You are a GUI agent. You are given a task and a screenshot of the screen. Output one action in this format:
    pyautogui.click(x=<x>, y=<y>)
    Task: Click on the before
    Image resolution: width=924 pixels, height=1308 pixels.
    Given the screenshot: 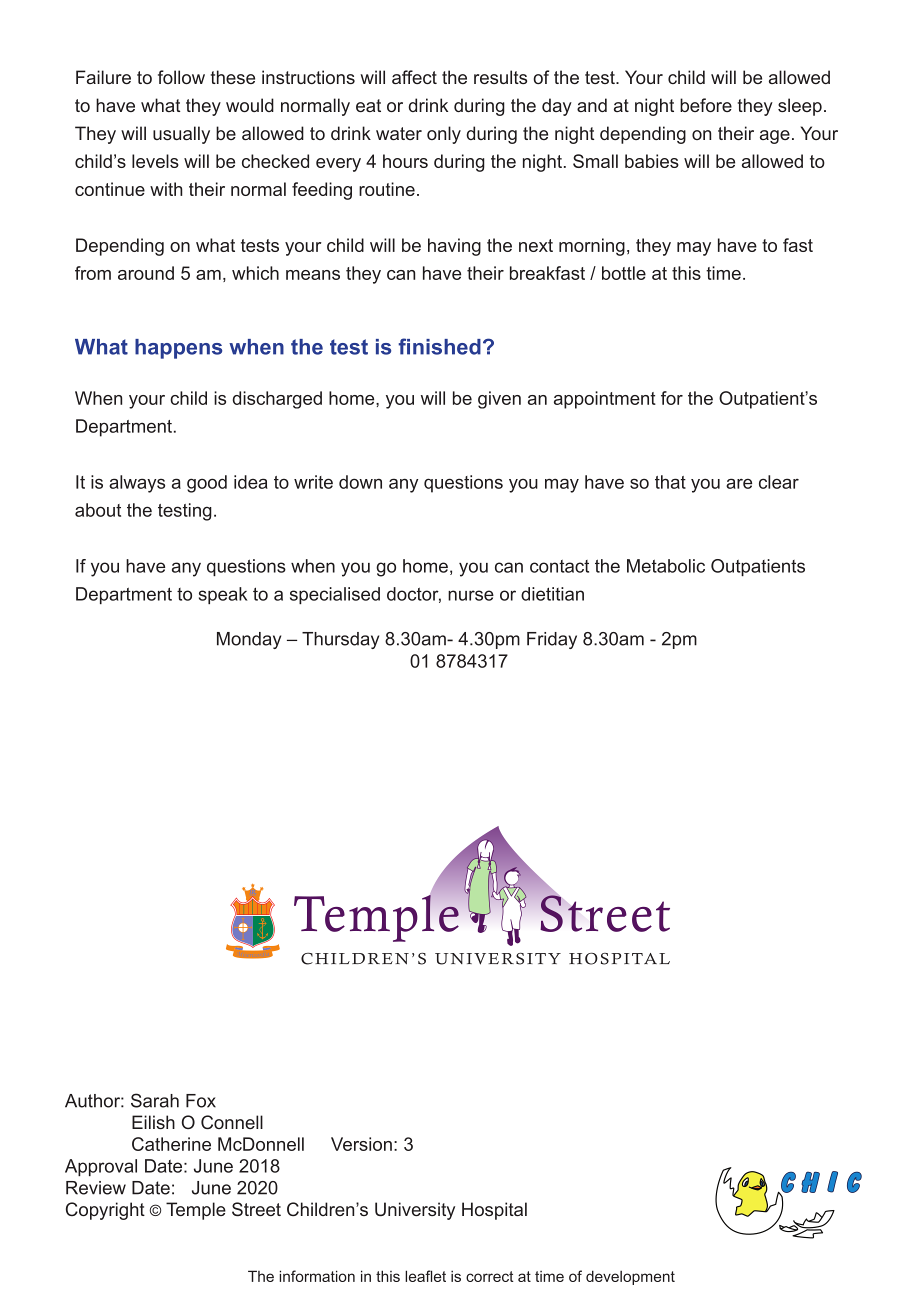 What is the action you would take?
    pyautogui.click(x=706, y=105)
